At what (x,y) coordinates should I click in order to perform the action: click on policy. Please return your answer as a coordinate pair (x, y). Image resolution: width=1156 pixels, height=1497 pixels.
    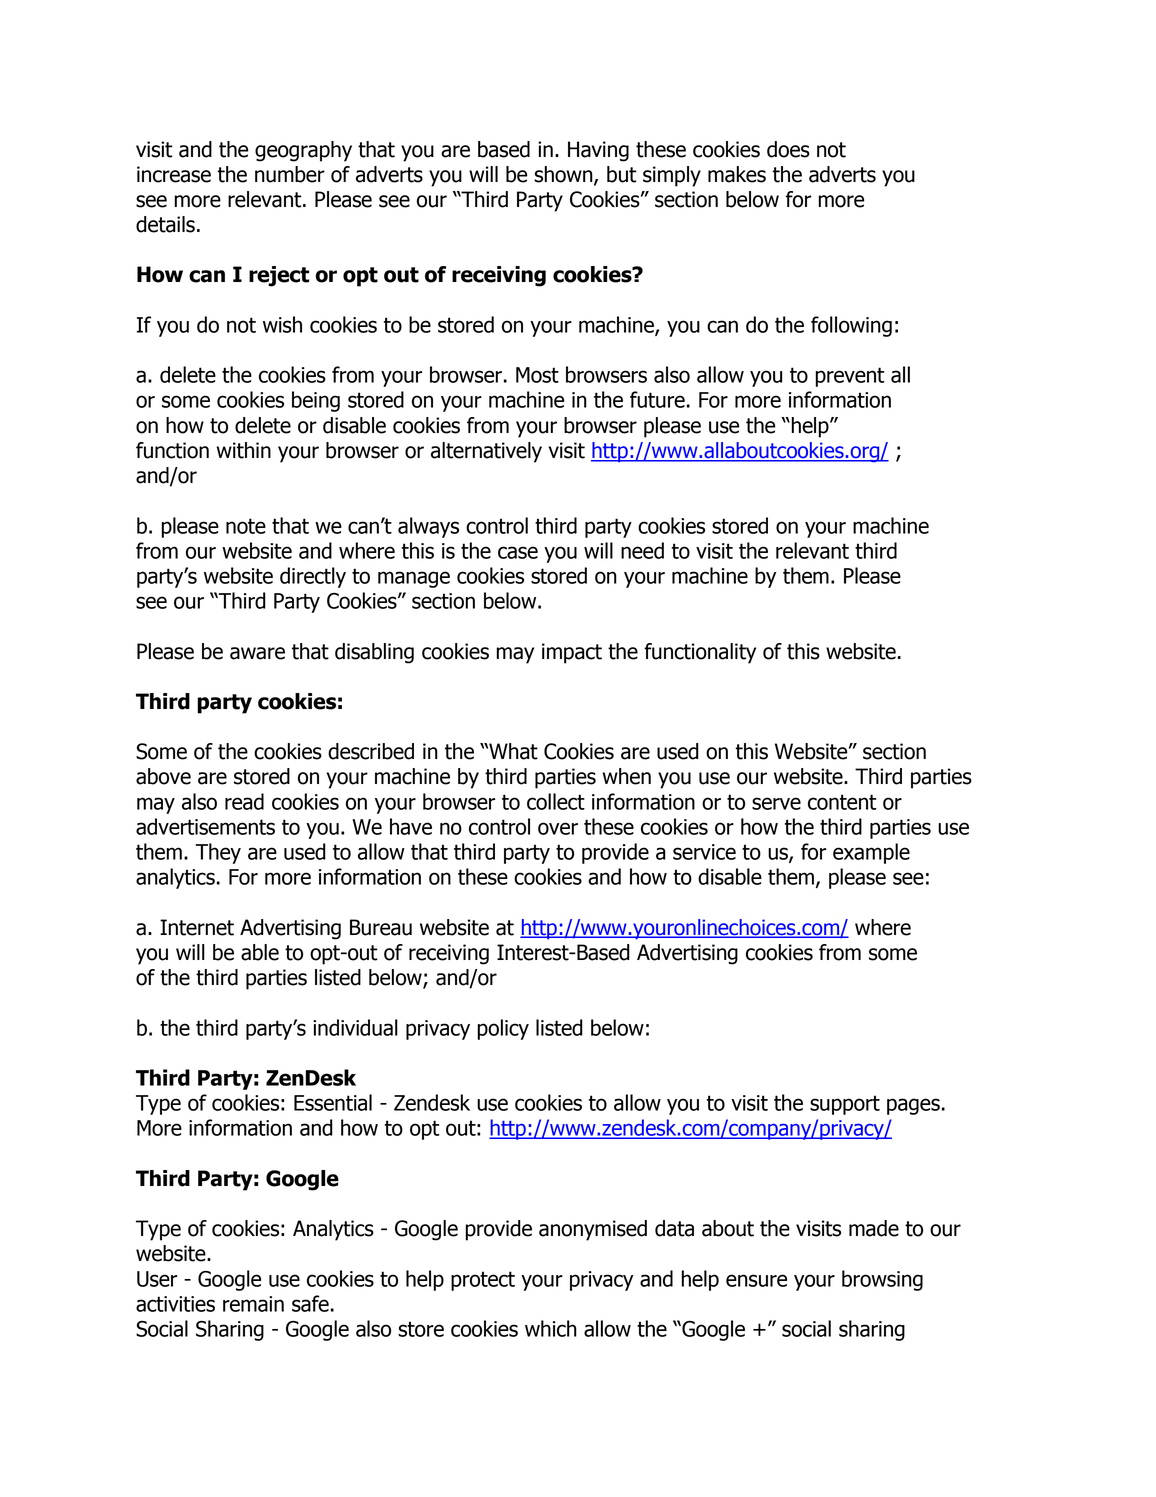
    Looking at the image, I should click on (503, 1029).
